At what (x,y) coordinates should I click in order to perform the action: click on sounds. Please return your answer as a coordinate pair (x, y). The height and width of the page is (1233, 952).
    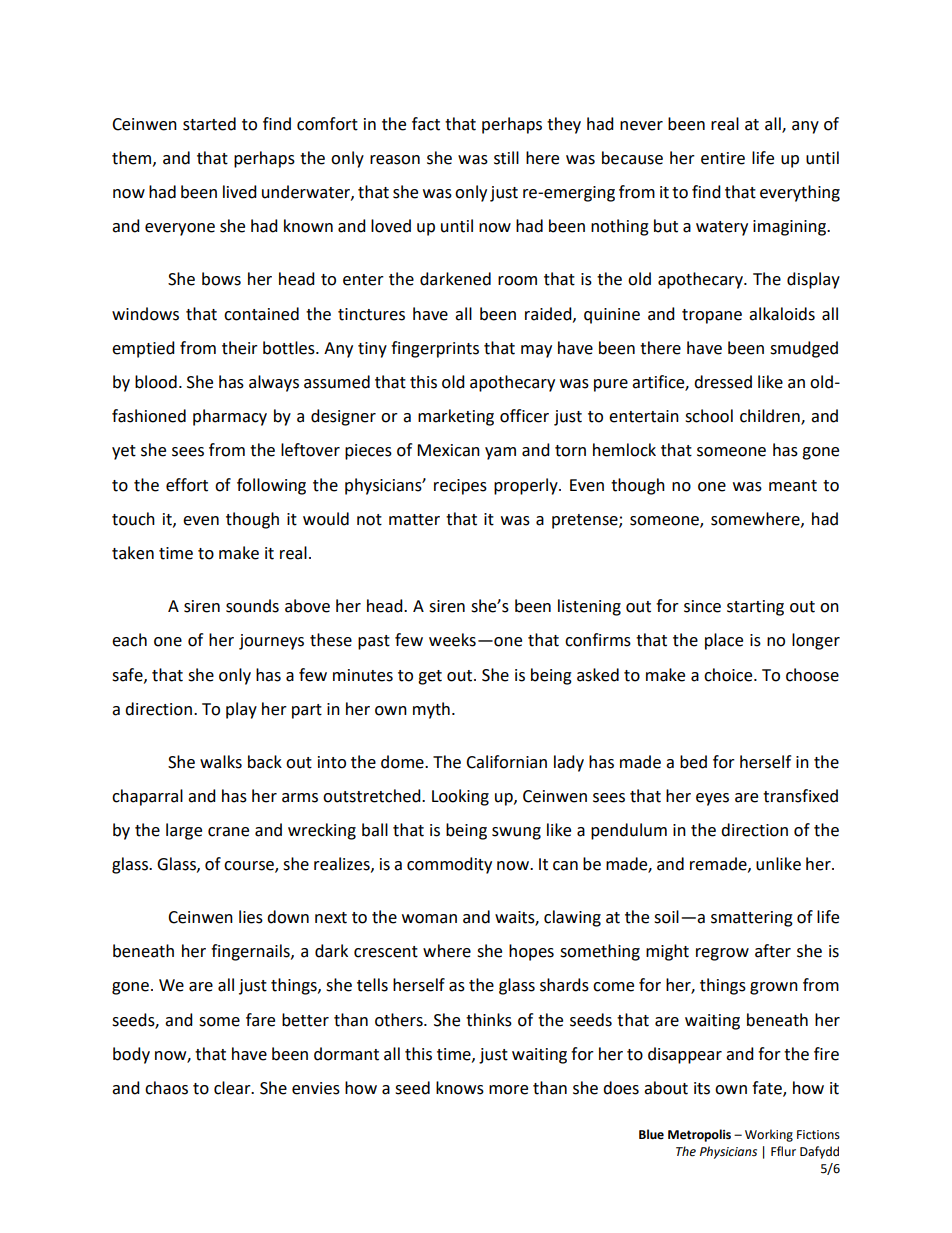
    Looking at the image, I should click on (252, 606).
